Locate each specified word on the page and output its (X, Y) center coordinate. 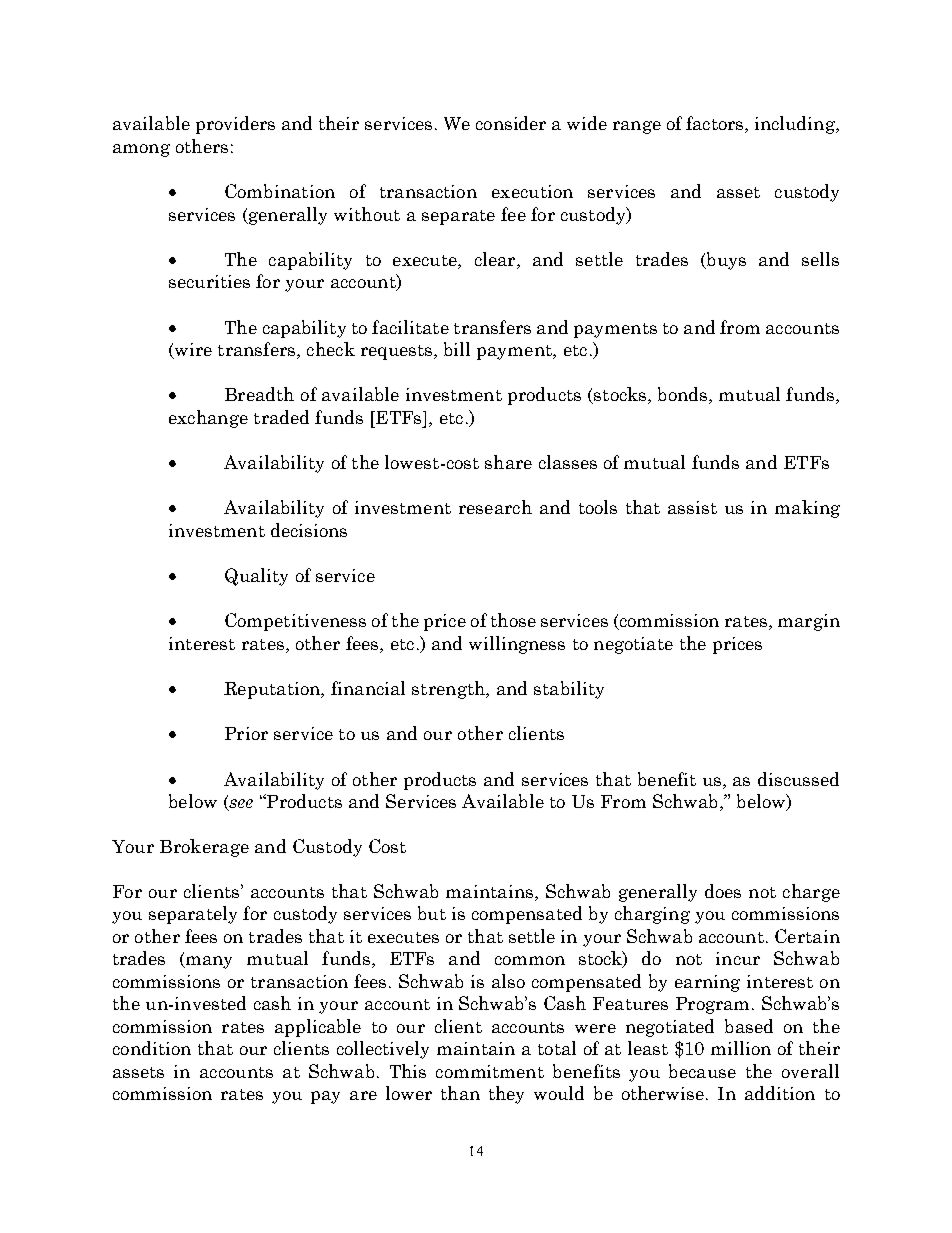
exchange (208, 419)
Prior (246, 733)
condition (152, 1048)
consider (511, 123)
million (741, 1048)
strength (449, 690)
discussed (798, 779)
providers (235, 125)
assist (692, 507)
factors (716, 124)
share (508, 462)
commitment (490, 1071)
